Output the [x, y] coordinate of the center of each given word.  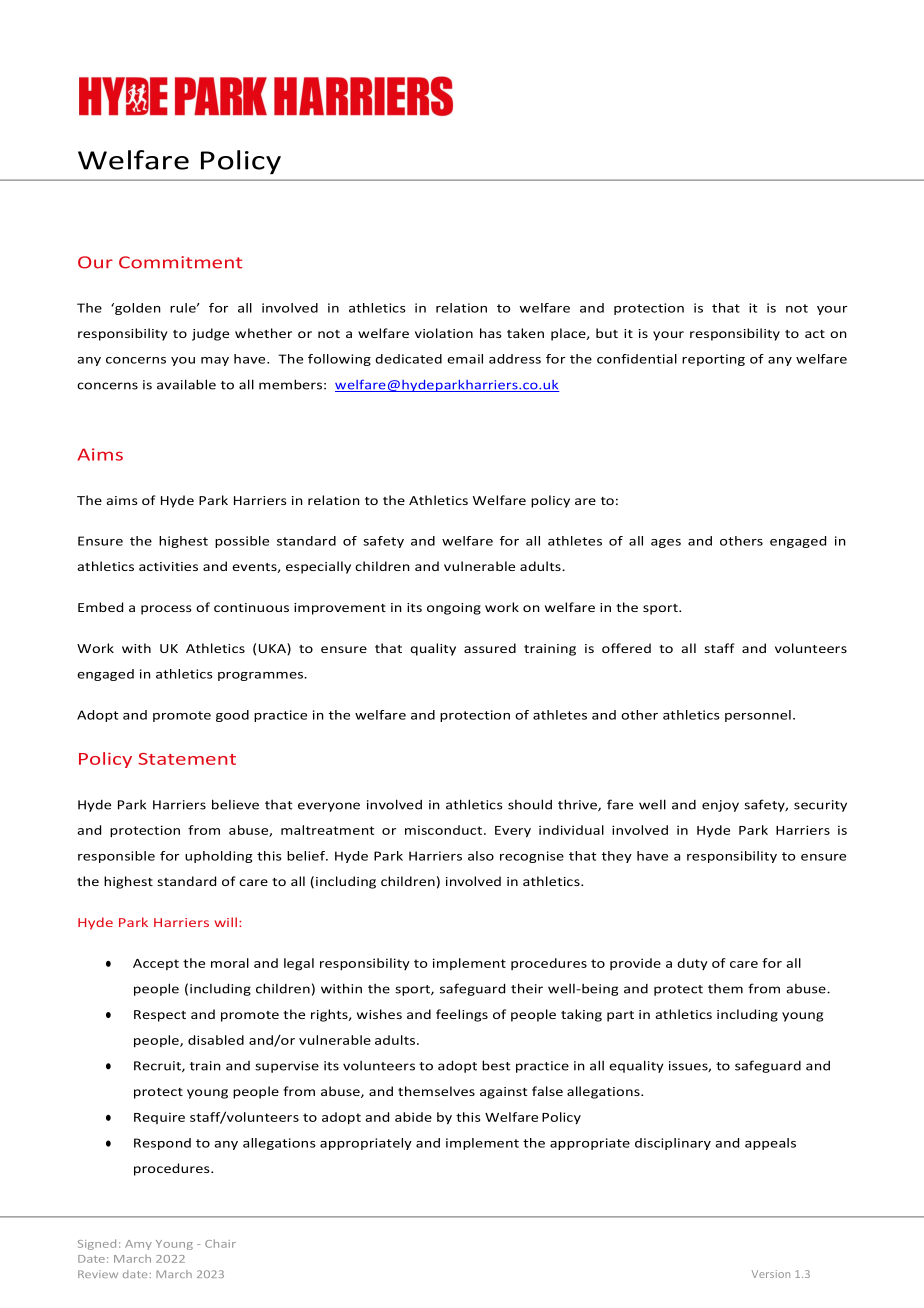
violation [444, 333]
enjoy [720, 806]
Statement [187, 759]
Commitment [180, 262]
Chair [220, 1243]
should [530, 804]
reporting [713, 360]
